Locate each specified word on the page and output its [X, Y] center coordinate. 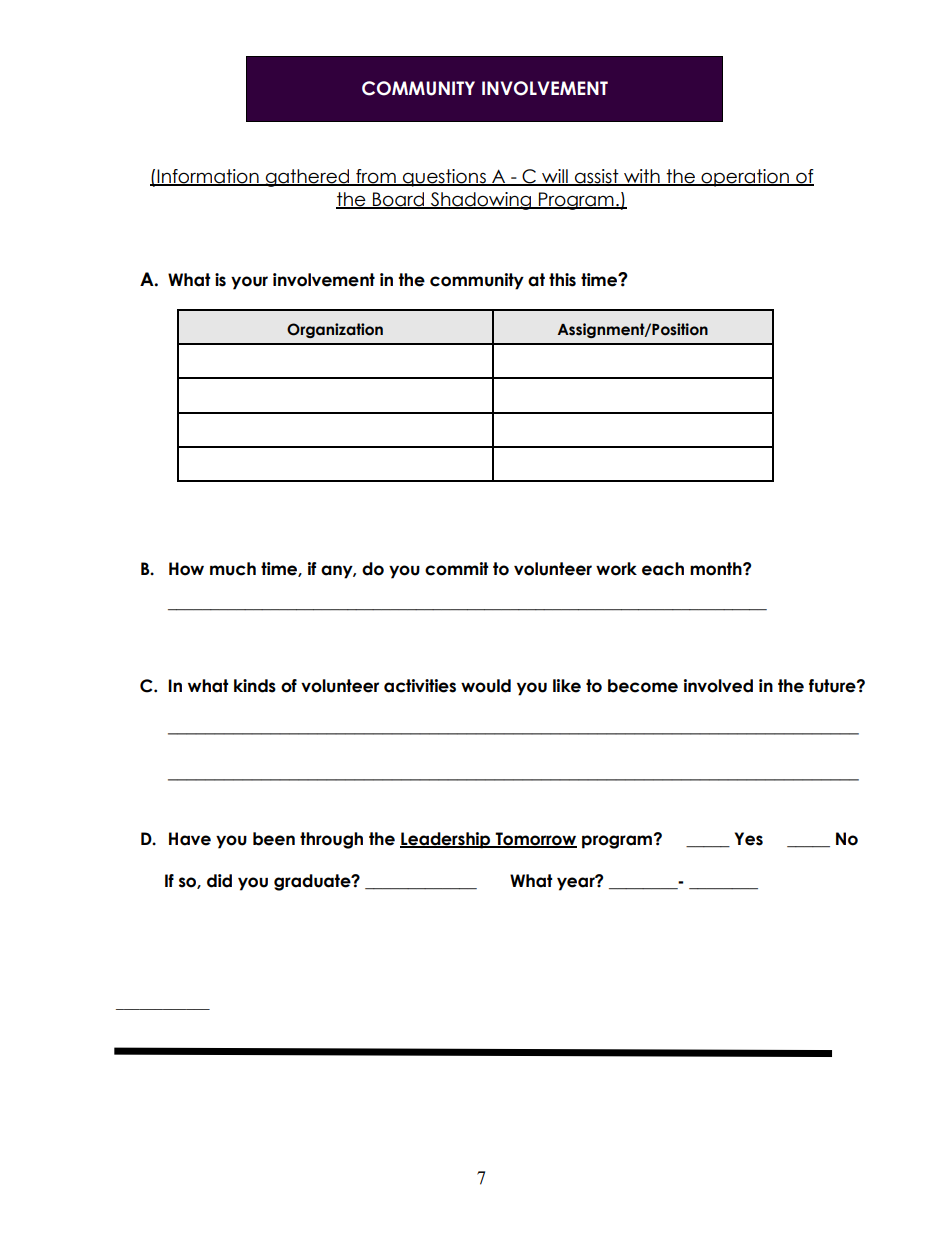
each [663, 569]
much [233, 569]
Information [208, 177]
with [642, 177]
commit [457, 569]
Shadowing [481, 201]
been [274, 839]
